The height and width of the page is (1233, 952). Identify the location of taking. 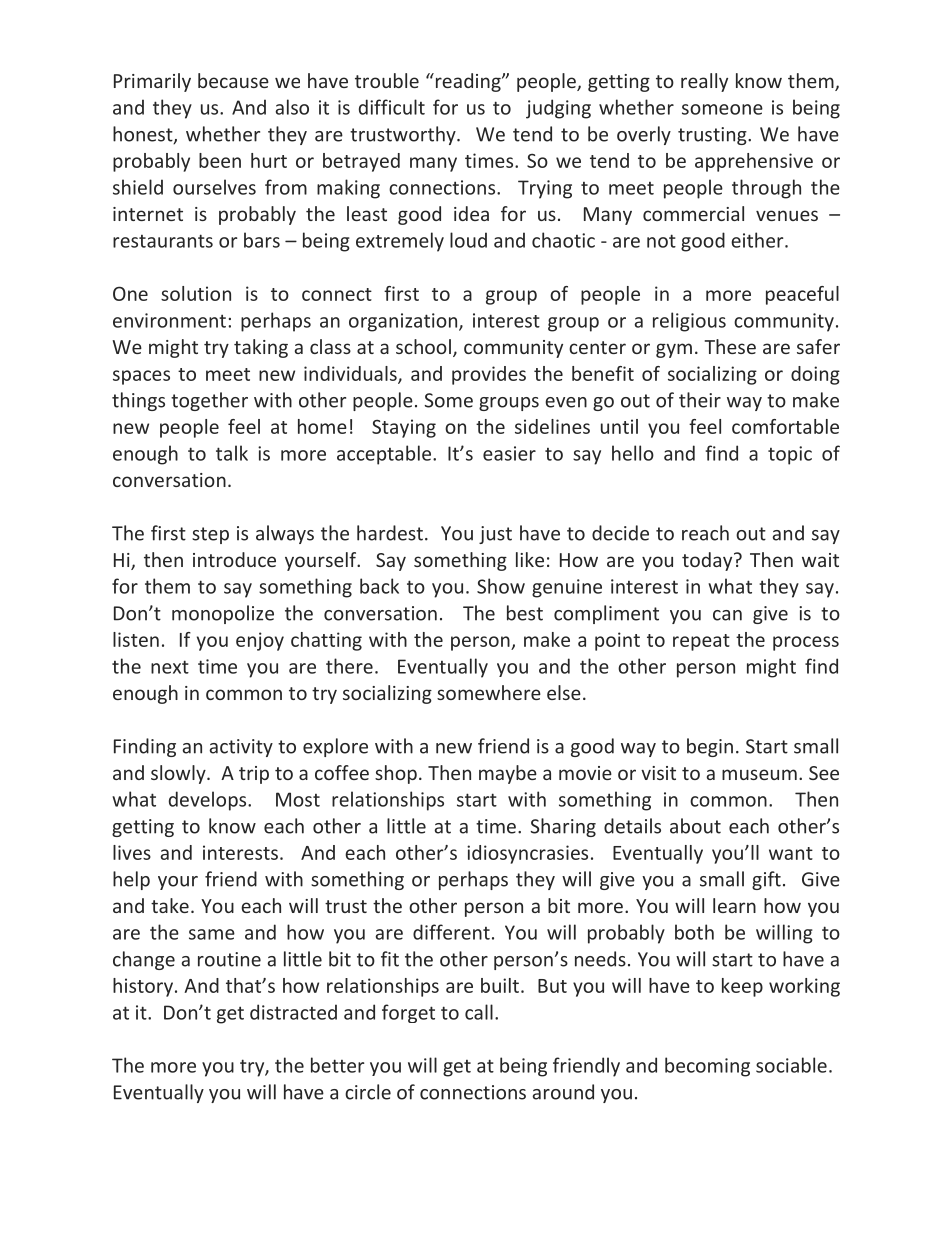
(261, 348).
